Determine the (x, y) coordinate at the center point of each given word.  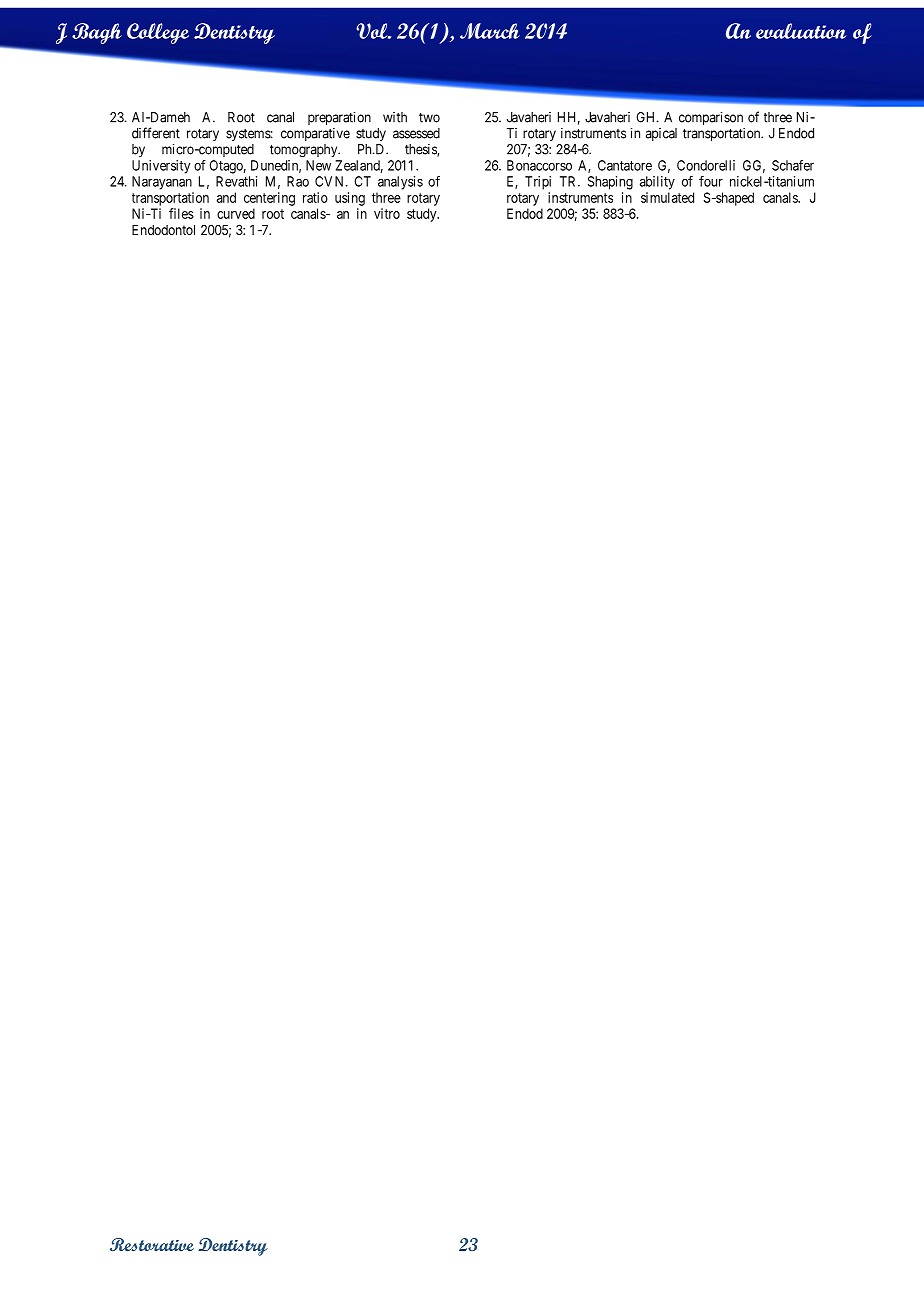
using (350, 199)
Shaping (610, 183)
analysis (400, 183)
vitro (387, 213)
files (181, 213)
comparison (711, 118)
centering (269, 199)
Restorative (152, 1244)
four (711, 181)
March (490, 31)
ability (657, 183)
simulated (667, 197)
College (158, 33)
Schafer (793, 165)
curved (236, 213)
